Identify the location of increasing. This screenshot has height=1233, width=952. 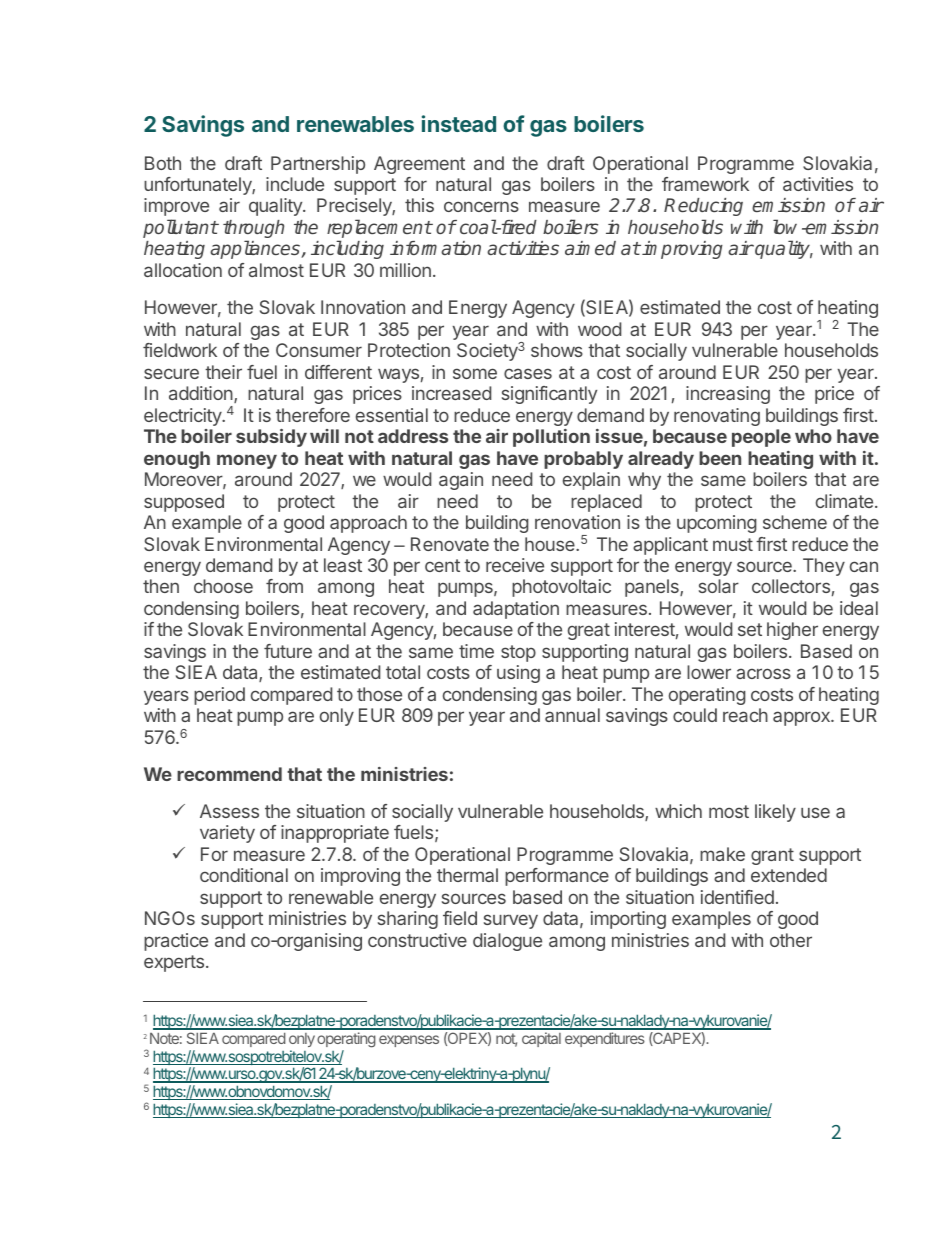
(728, 395).
